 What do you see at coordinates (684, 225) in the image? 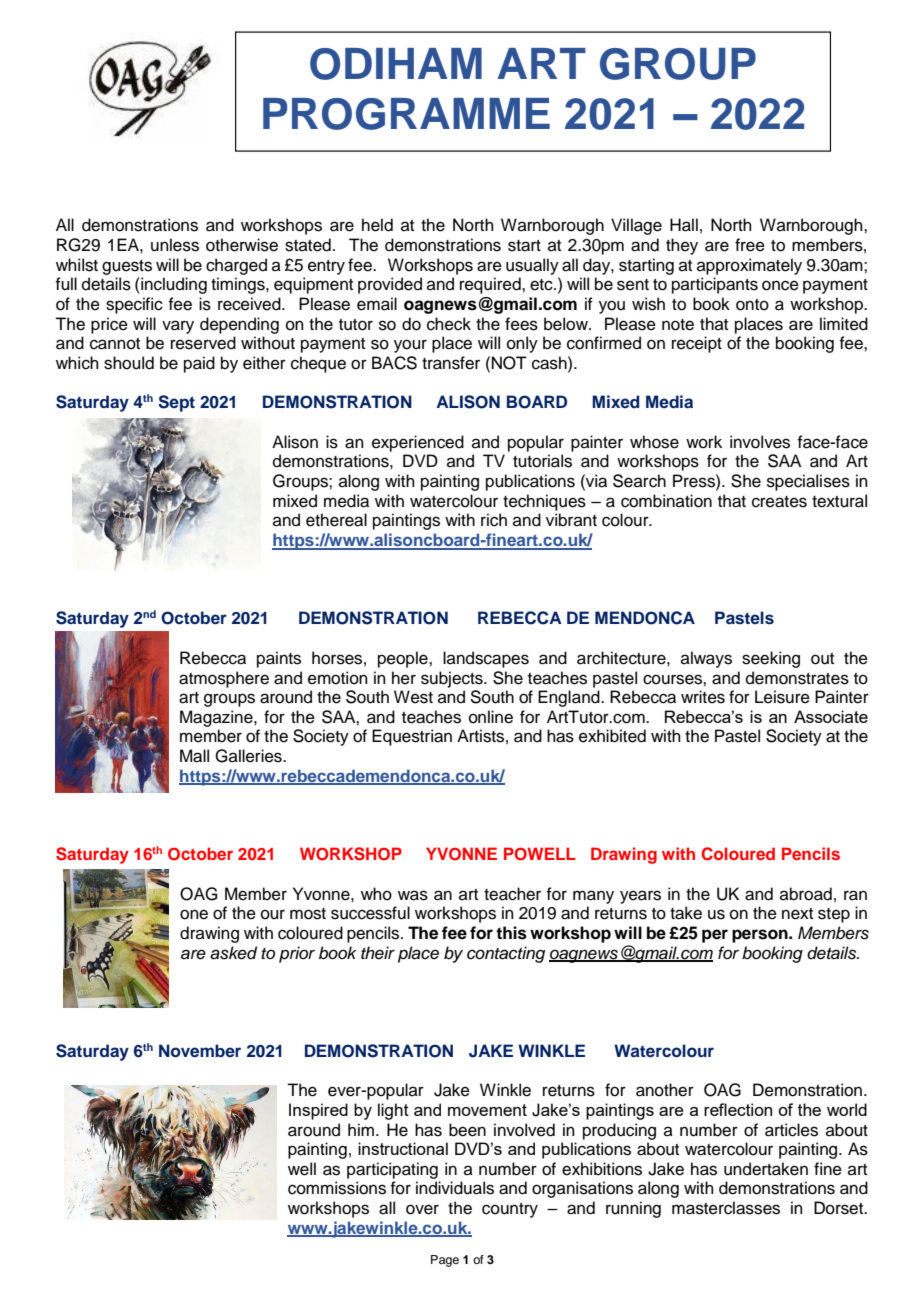
I see `Hall` at bounding box center [684, 225].
